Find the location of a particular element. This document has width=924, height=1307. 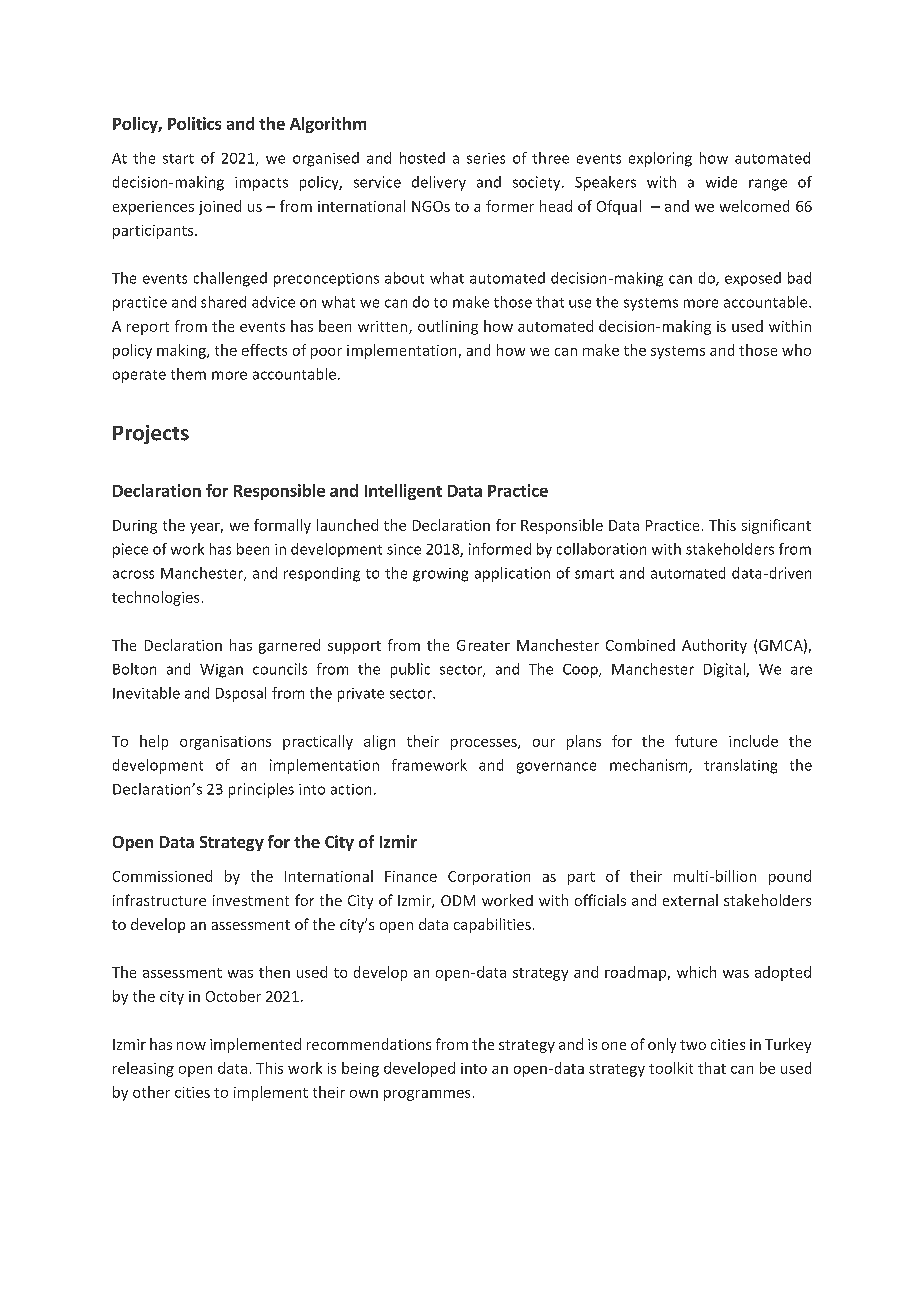

wide is located at coordinates (721, 182).
